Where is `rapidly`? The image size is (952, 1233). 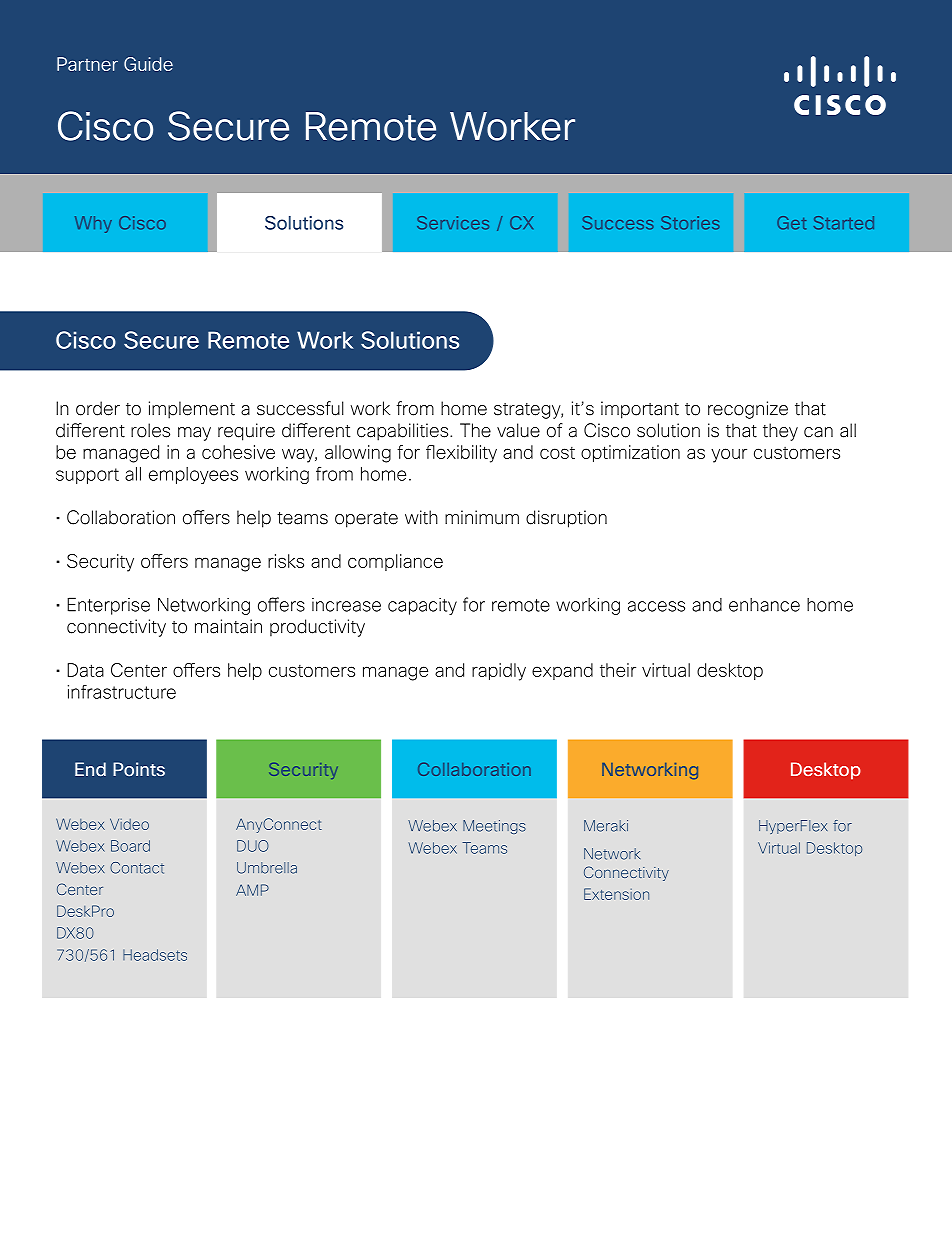 rapidly is located at coordinates (499, 672).
